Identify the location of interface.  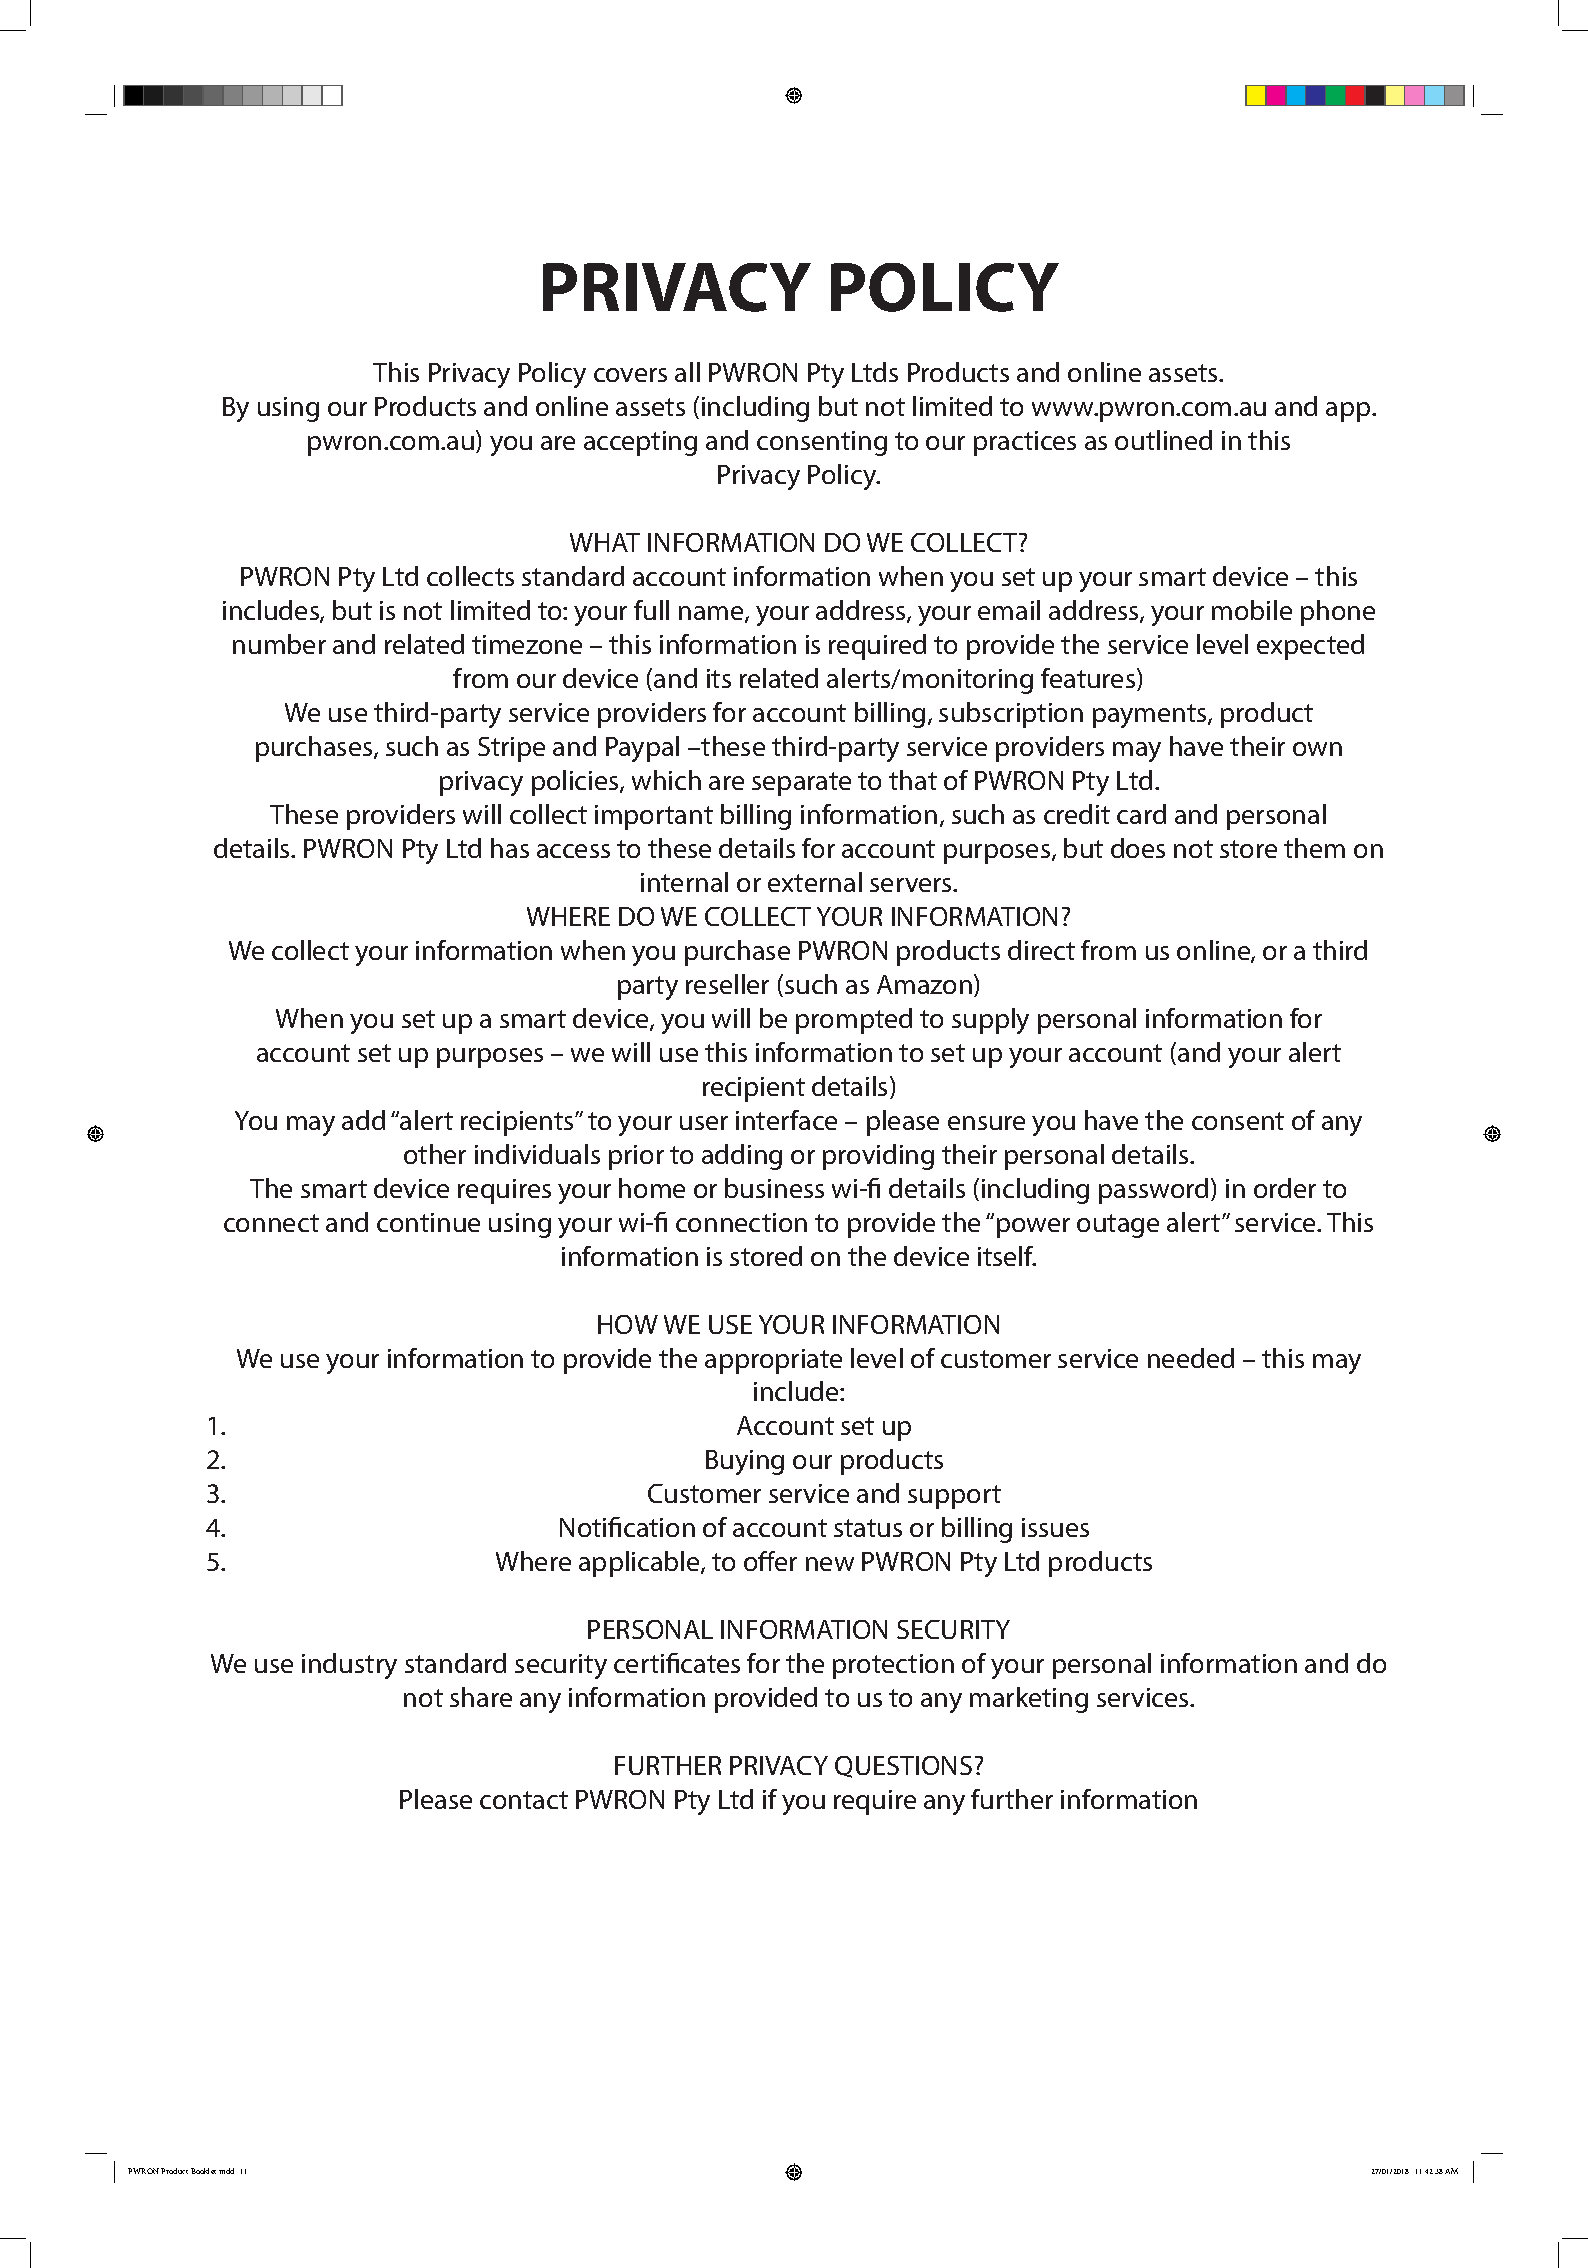
(786, 1120).
